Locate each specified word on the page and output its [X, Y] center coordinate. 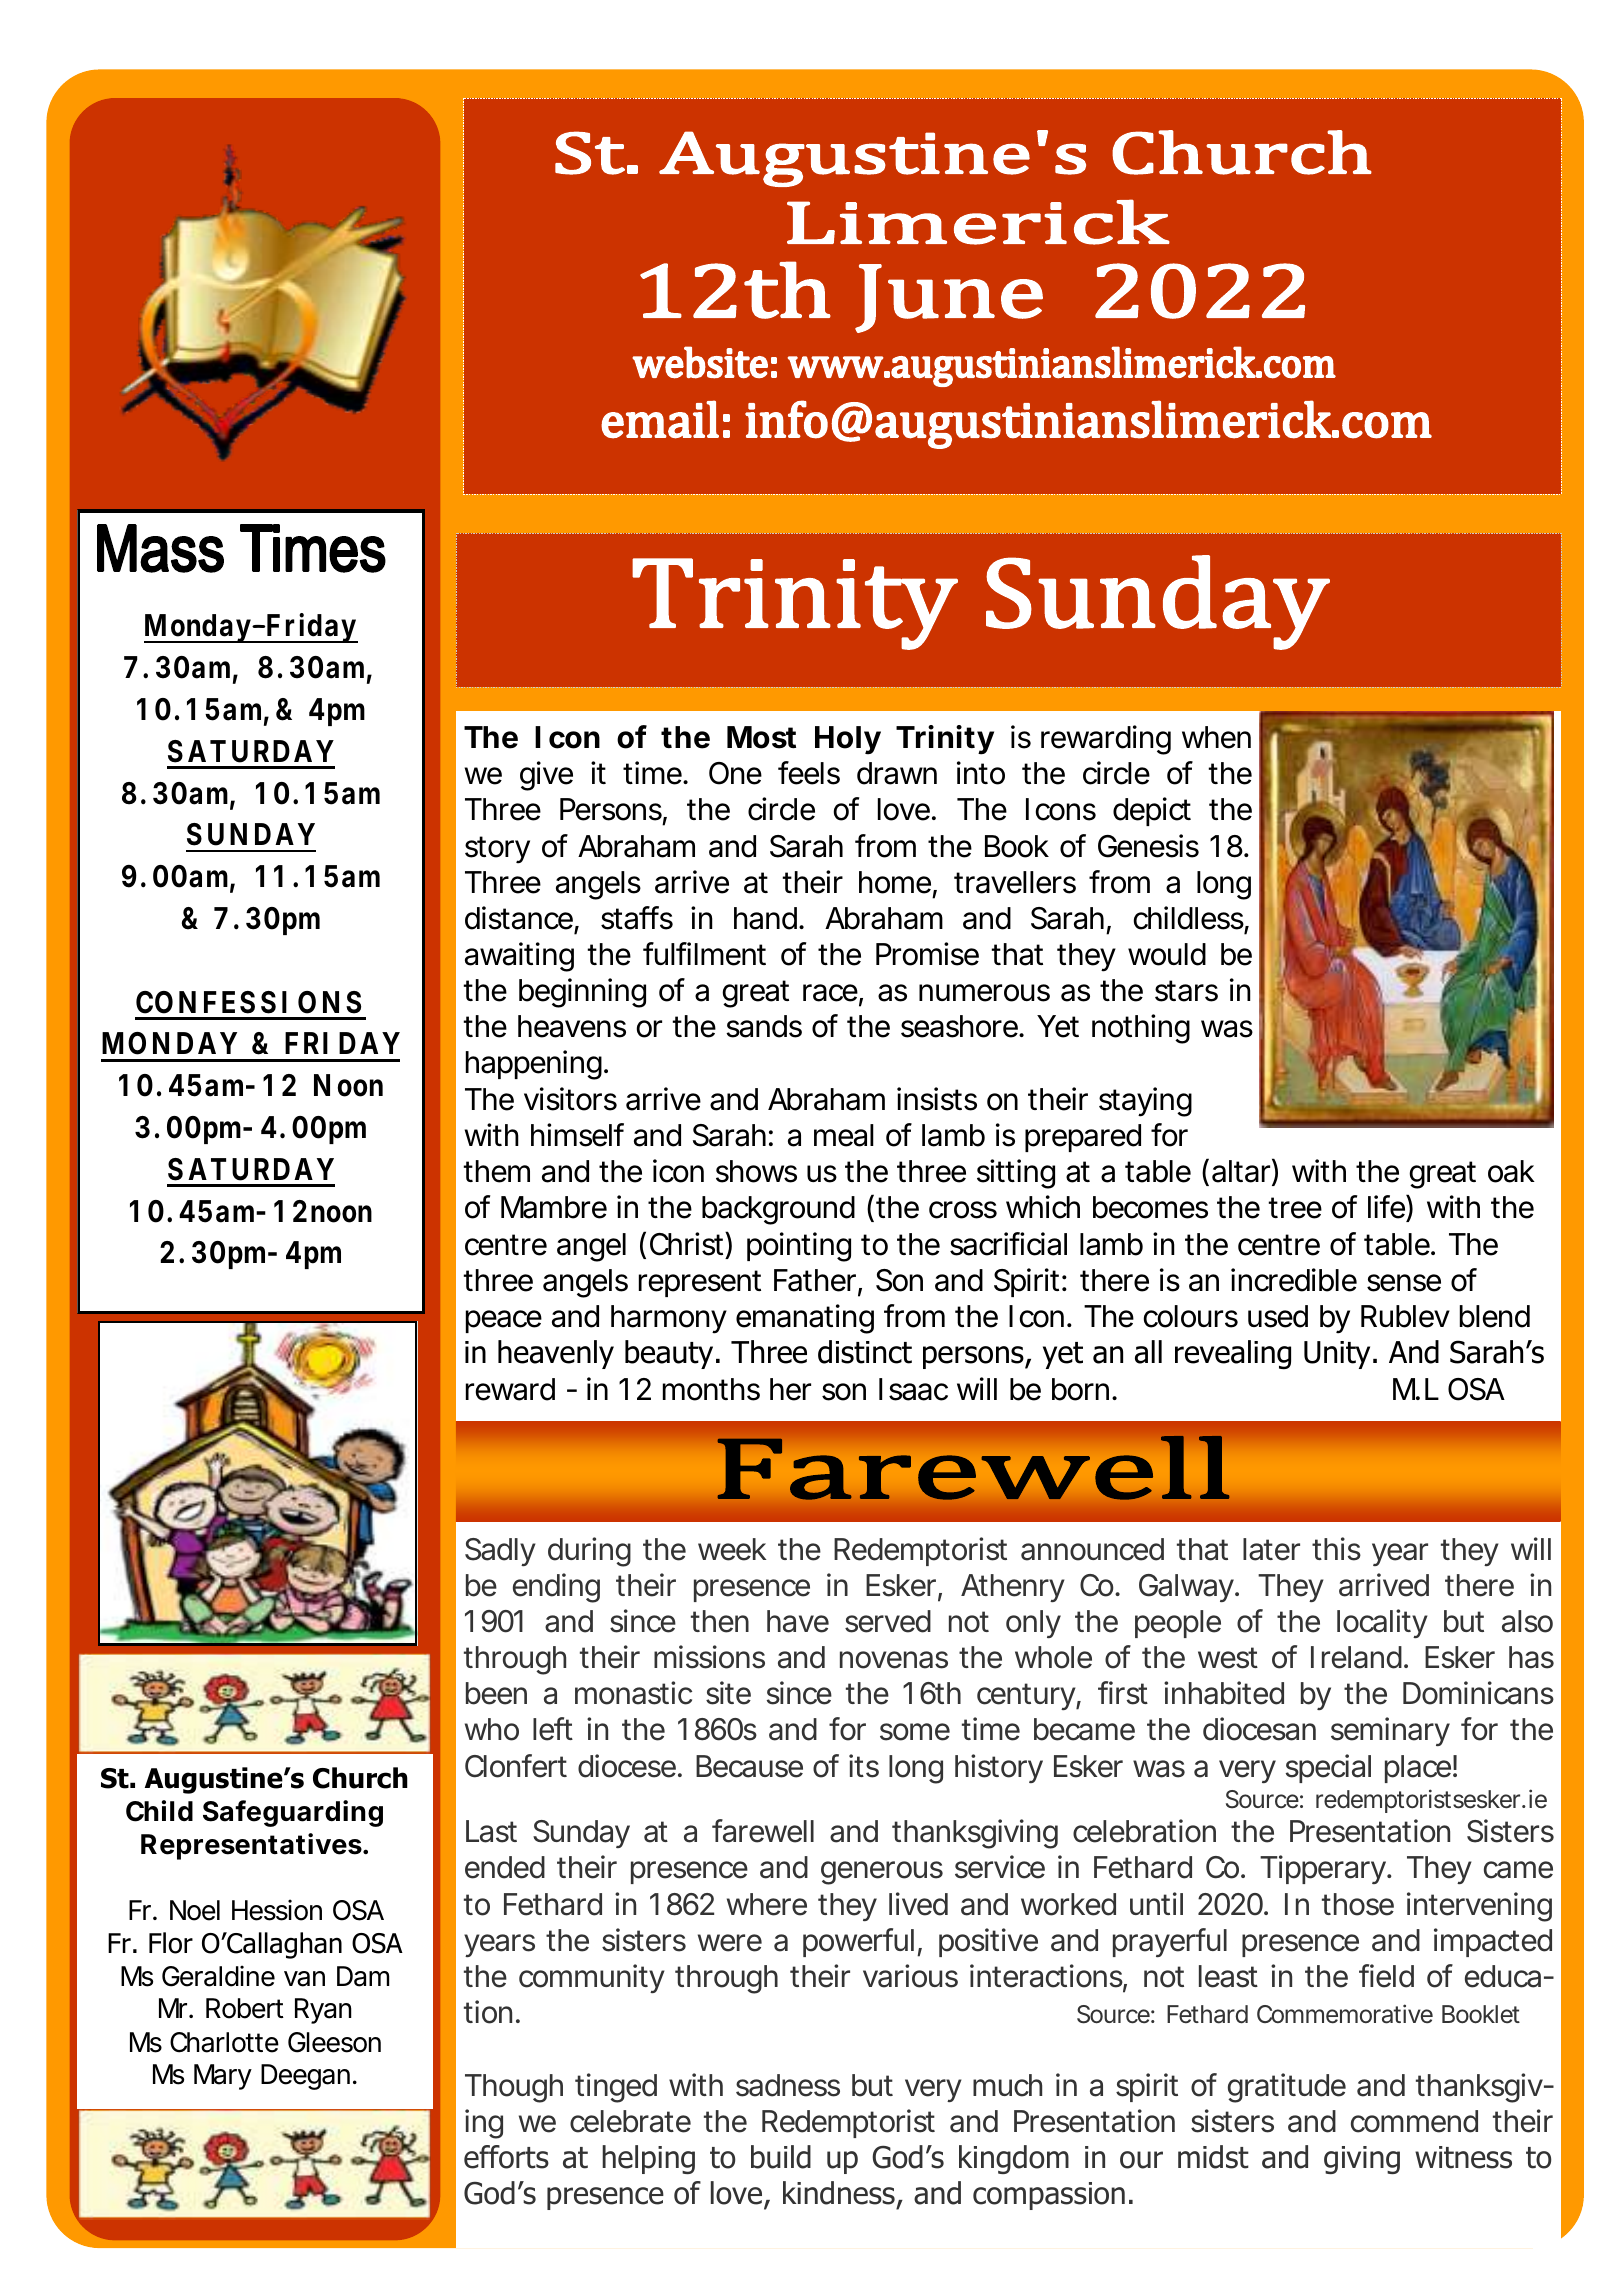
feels [809, 773]
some [915, 1732]
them [496, 1171]
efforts [506, 2157]
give [546, 776]
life [1387, 1208]
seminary [1390, 1731]
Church [360, 1778]
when [1216, 737]
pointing [799, 1247]
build [781, 2157]
